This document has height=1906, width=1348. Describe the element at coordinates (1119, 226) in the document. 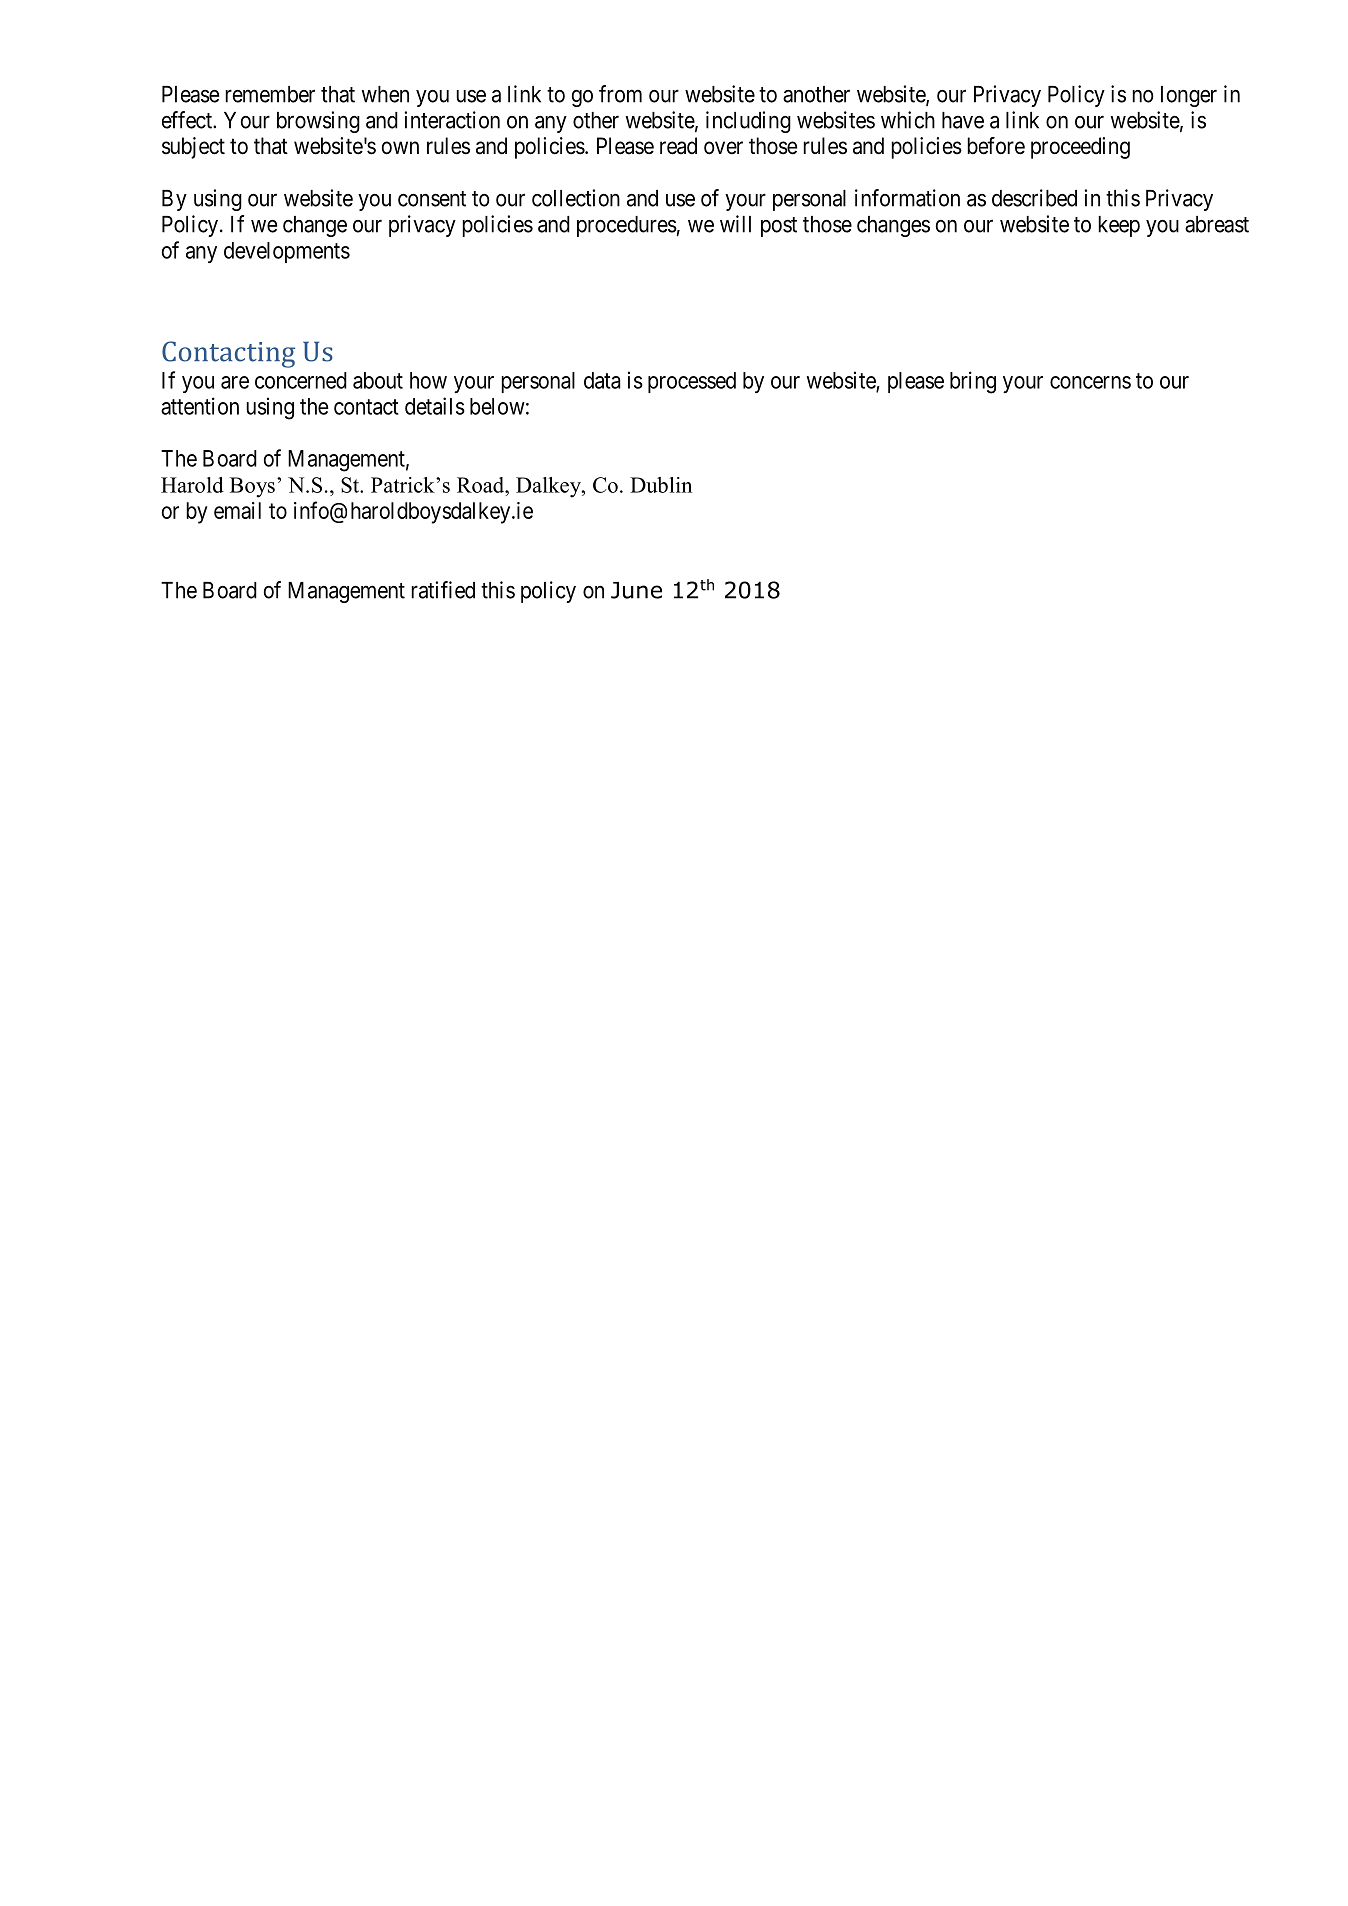

I see `keep` at that location.
